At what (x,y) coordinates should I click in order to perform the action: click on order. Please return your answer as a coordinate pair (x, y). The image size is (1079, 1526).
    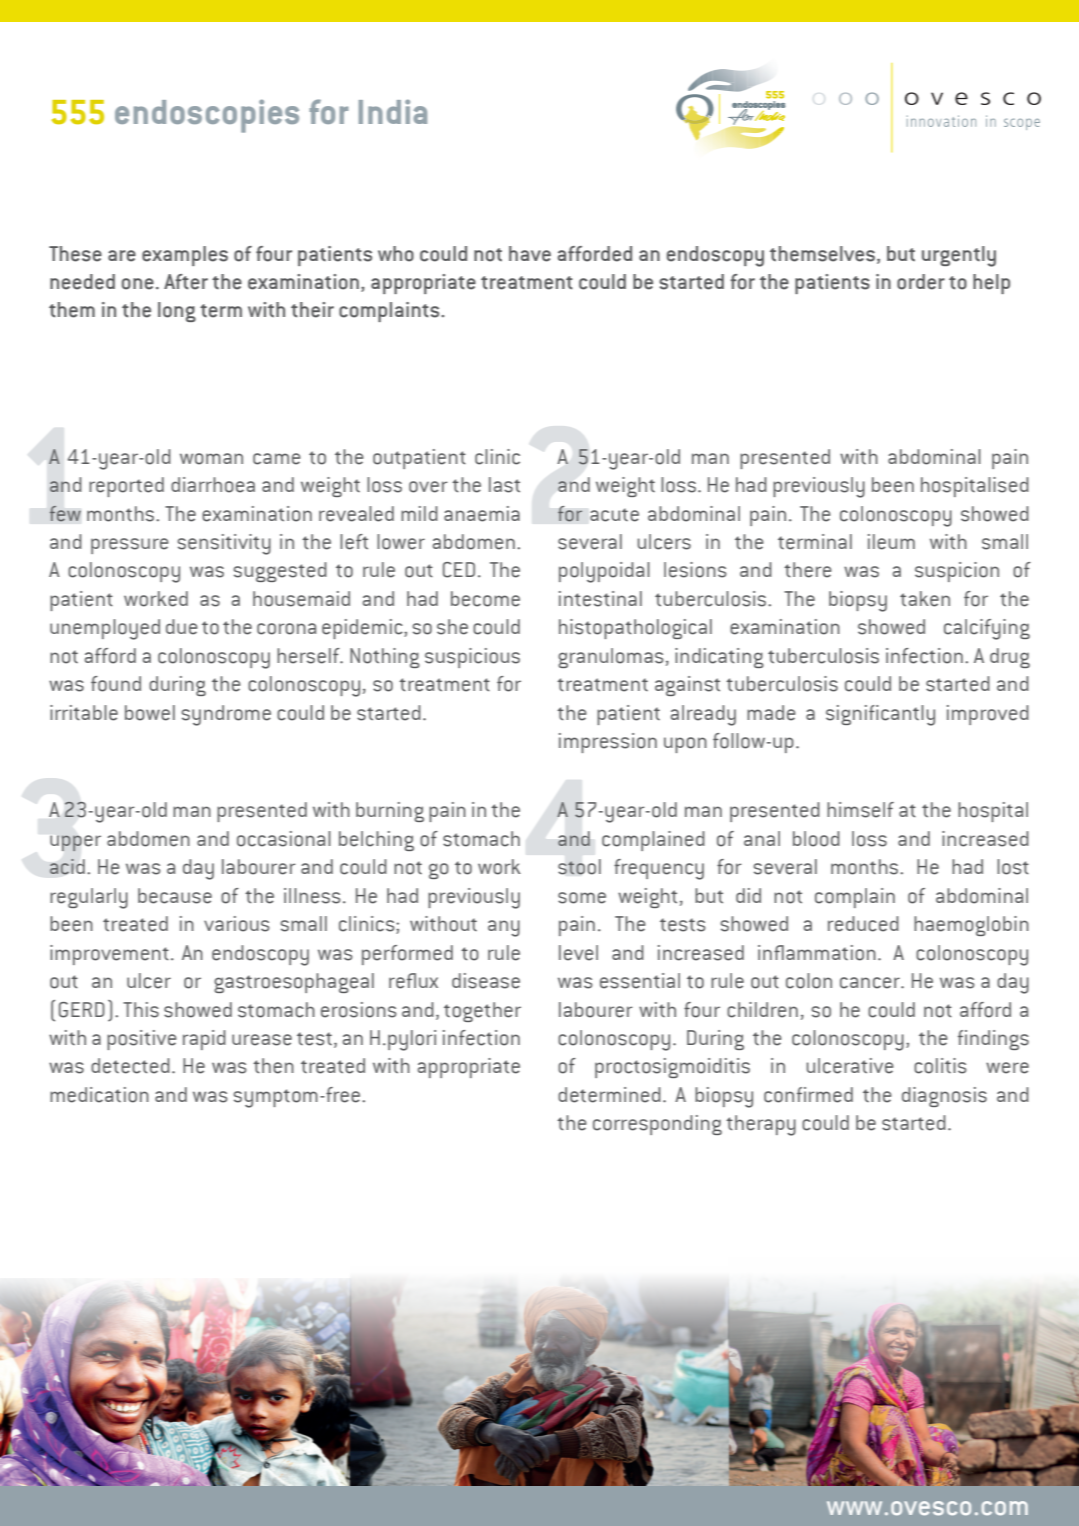
    Looking at the image, I should click on (921, 282).
